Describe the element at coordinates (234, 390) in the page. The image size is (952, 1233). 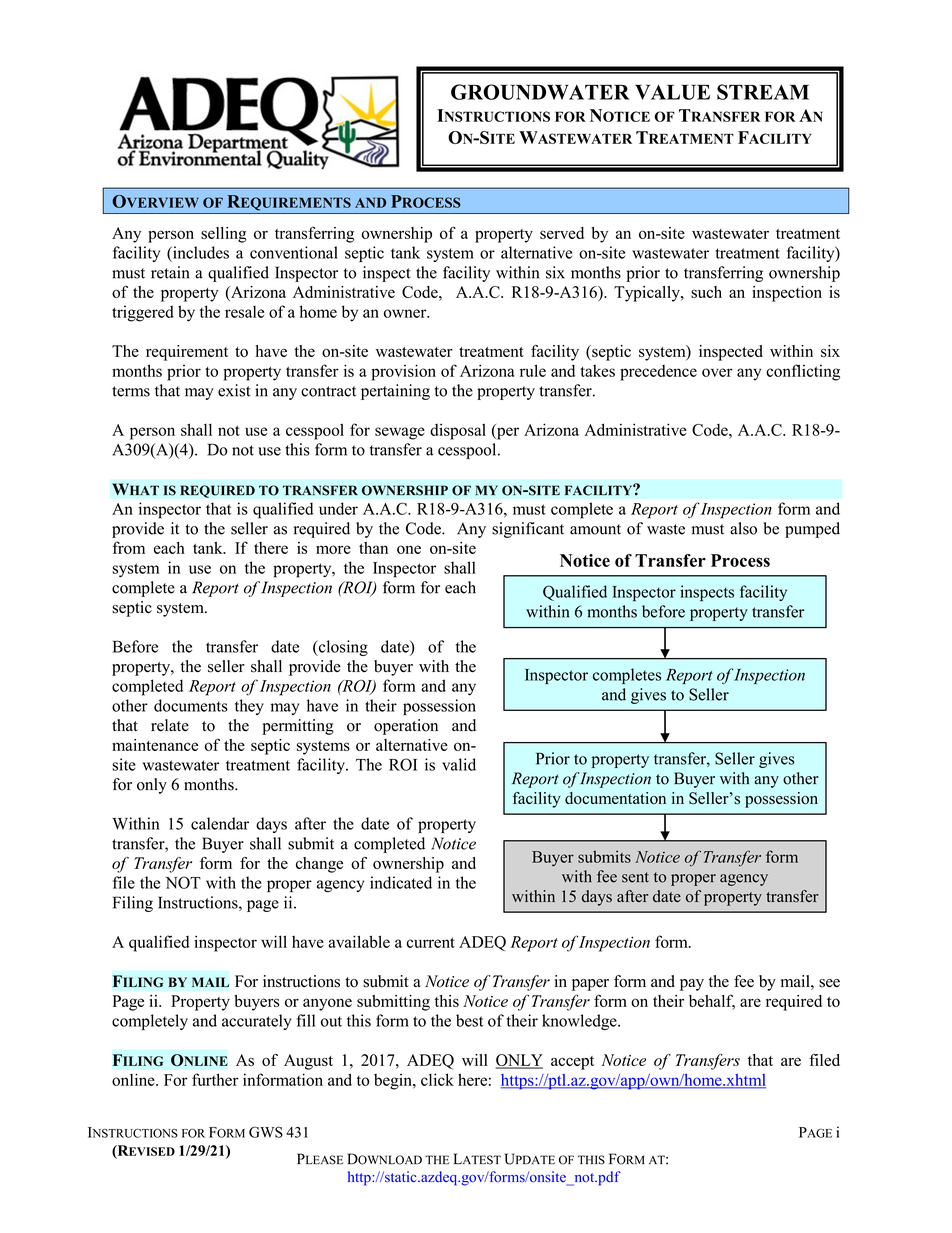
I see `exist` at that location.
